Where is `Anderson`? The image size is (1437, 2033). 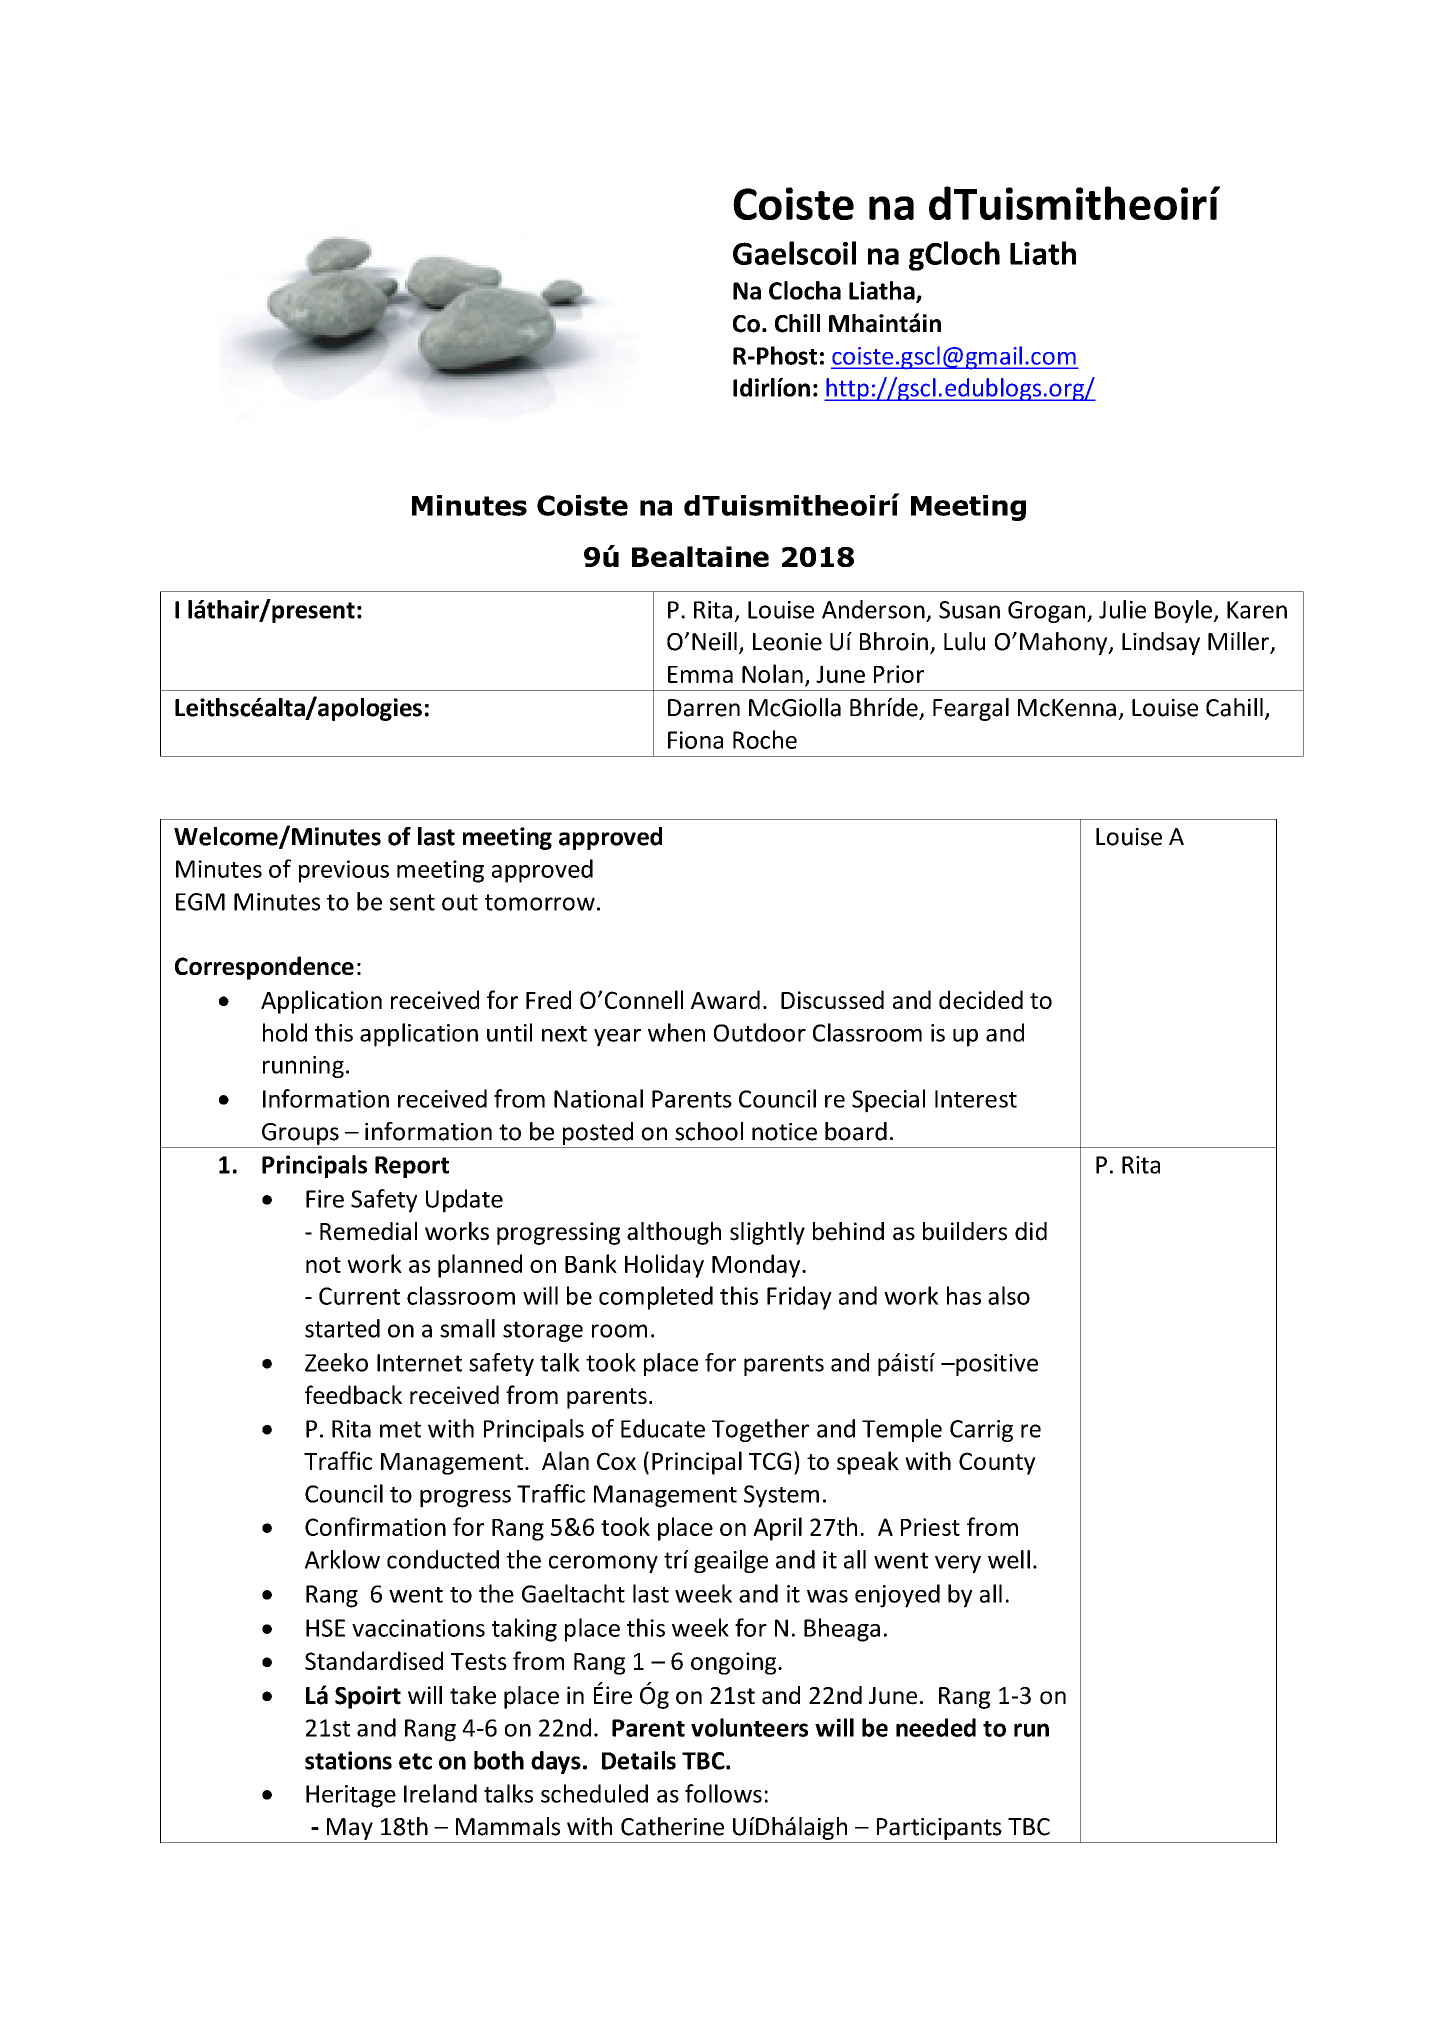
Anderson is located at coordinates (873, 609).
